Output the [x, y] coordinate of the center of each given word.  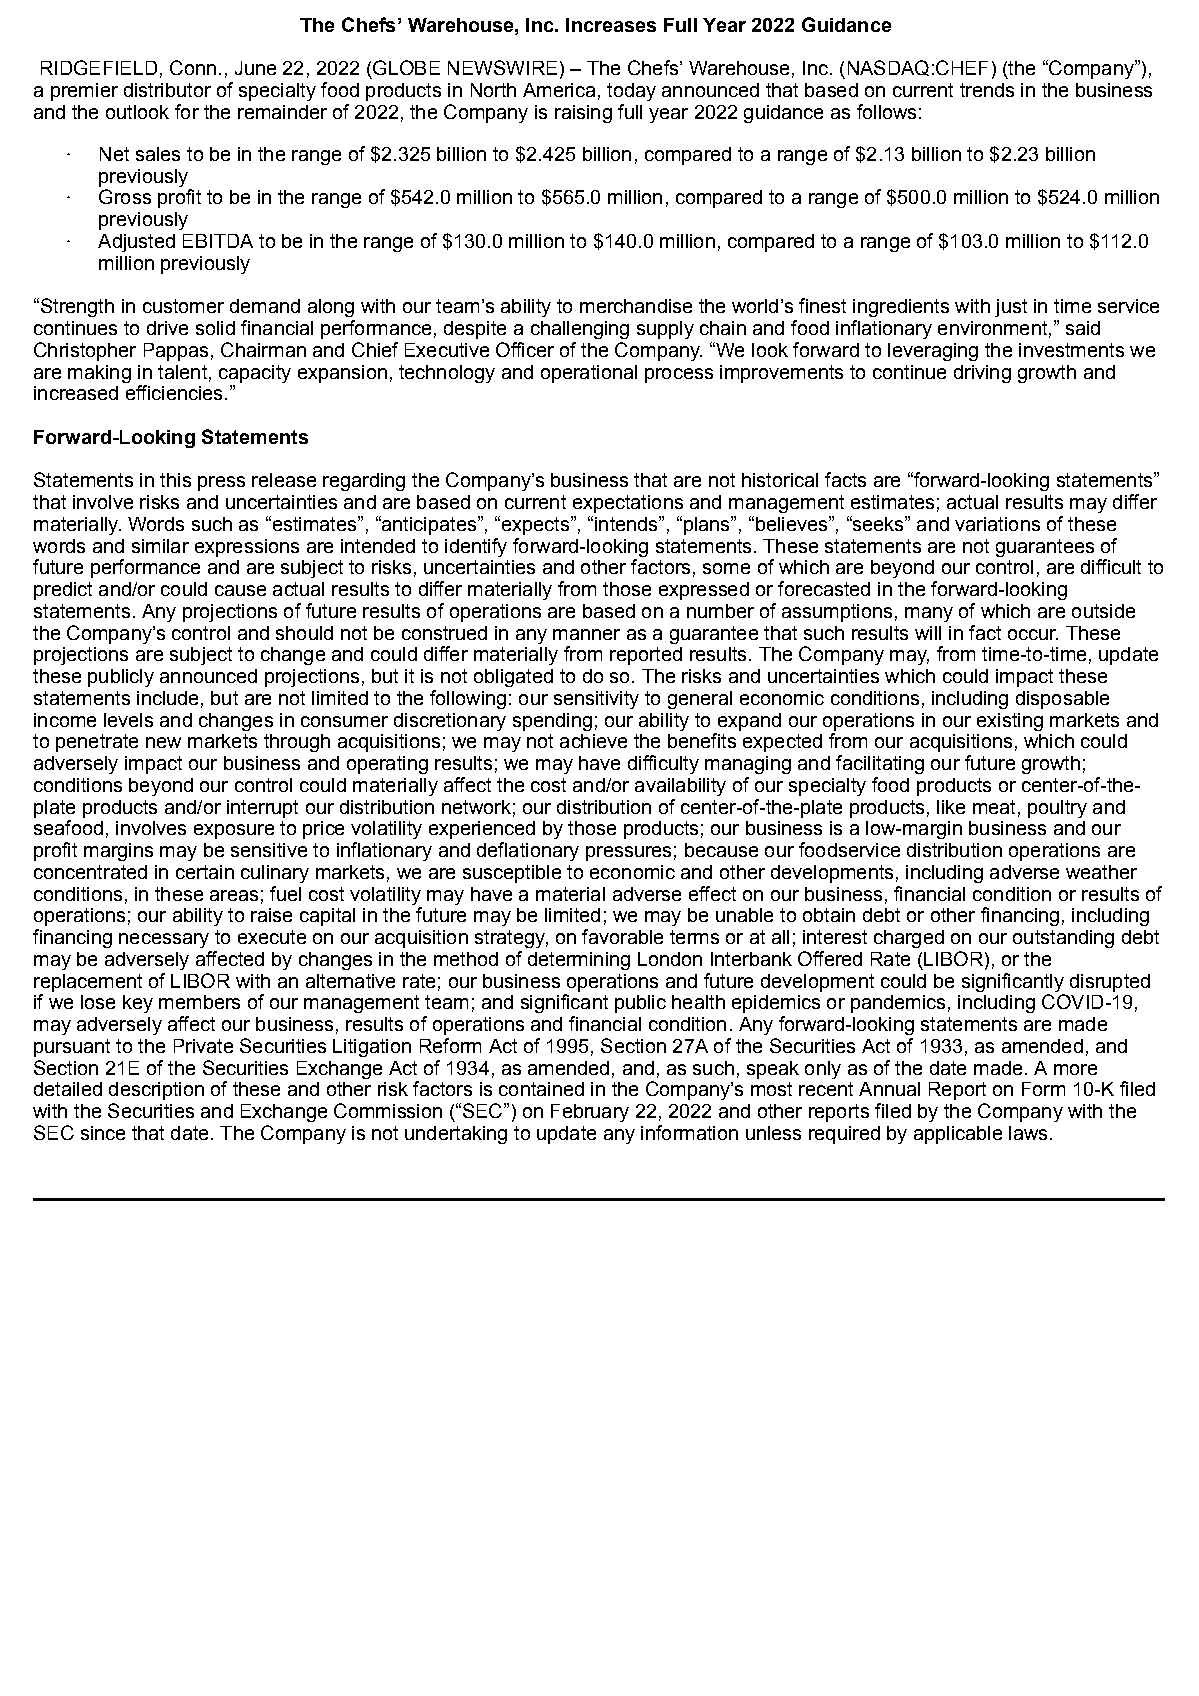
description [156, 1091]
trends [987, 90]
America [559, 90]
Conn [193, 67]
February [590, 1113]
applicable [958, 1135]
